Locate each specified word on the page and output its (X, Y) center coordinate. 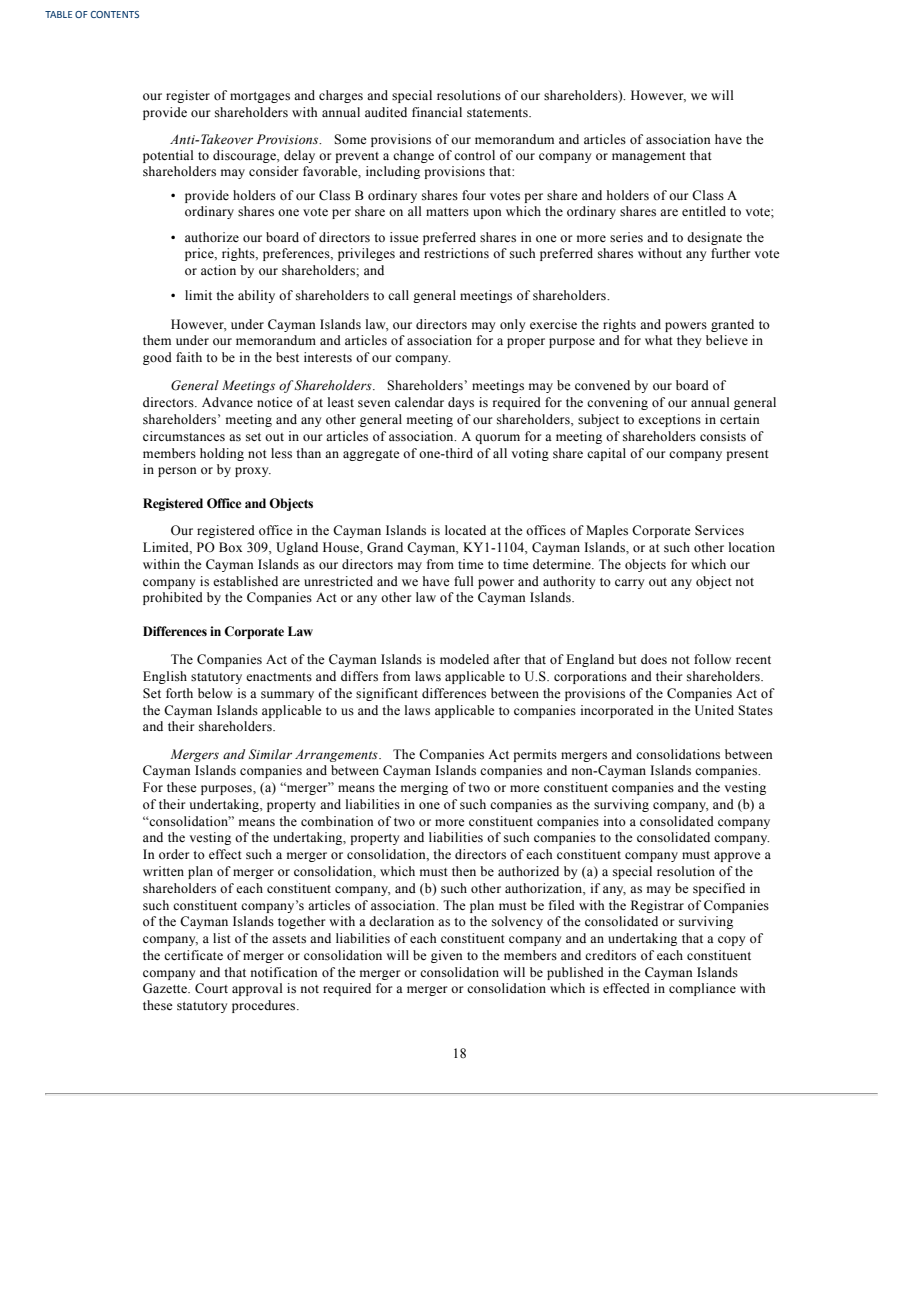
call (398, 295)
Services (719, 530)
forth (179, 693)
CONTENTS (115, 14)
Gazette (166, 988)
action (218, 270)
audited (386, 112)
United (714, 710)
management (649, 157)
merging (424, 788)
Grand (385, 547)
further (730, 253)
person (177, 472)
